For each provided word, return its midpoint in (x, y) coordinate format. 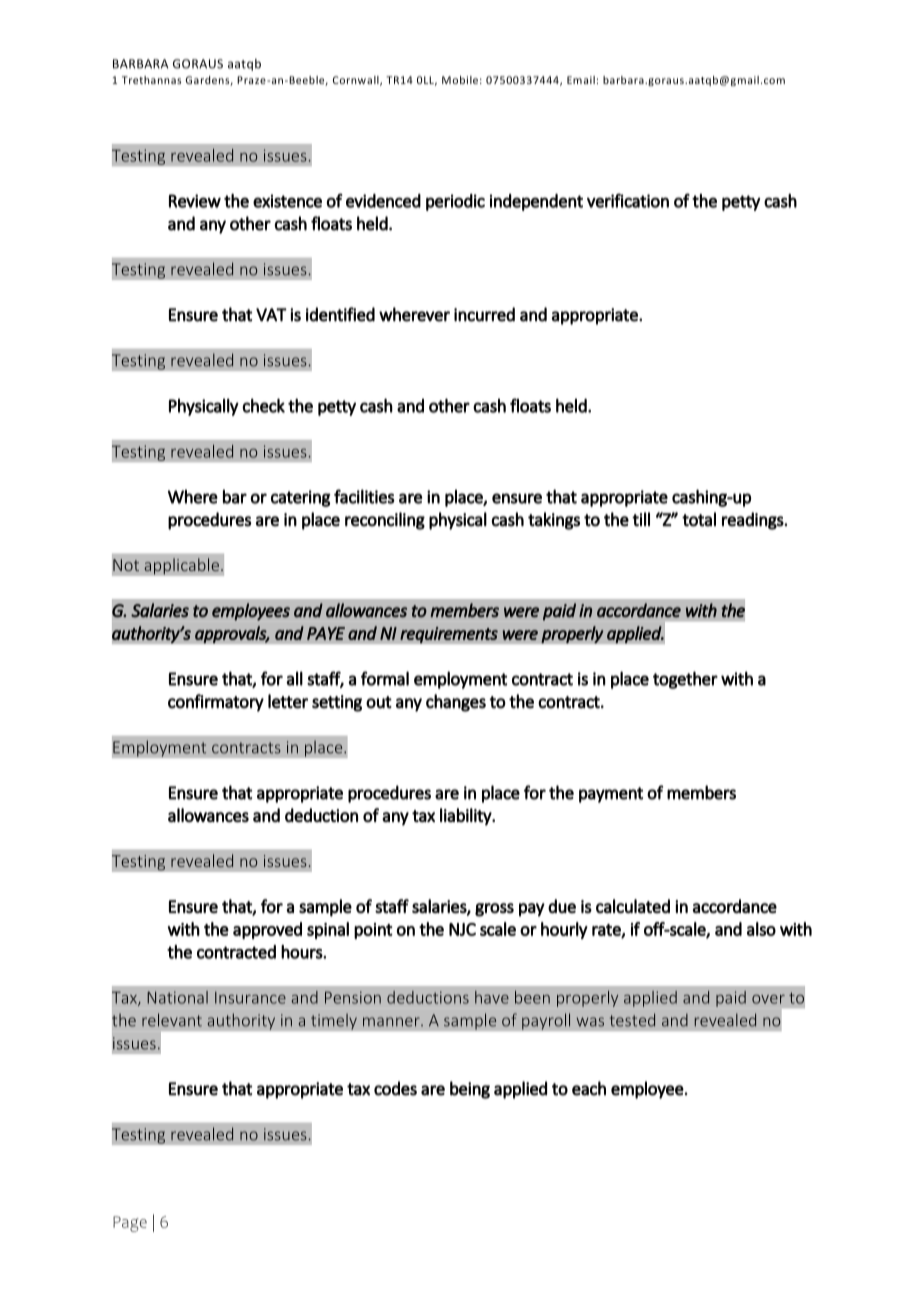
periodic (455, 202)
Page (130, 1224)
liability (467, 817)
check (263, 405)
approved (267, 930)
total (699, 519)
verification (628, 200)
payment (611, 795)
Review (195, 201)
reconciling (385, 521)
